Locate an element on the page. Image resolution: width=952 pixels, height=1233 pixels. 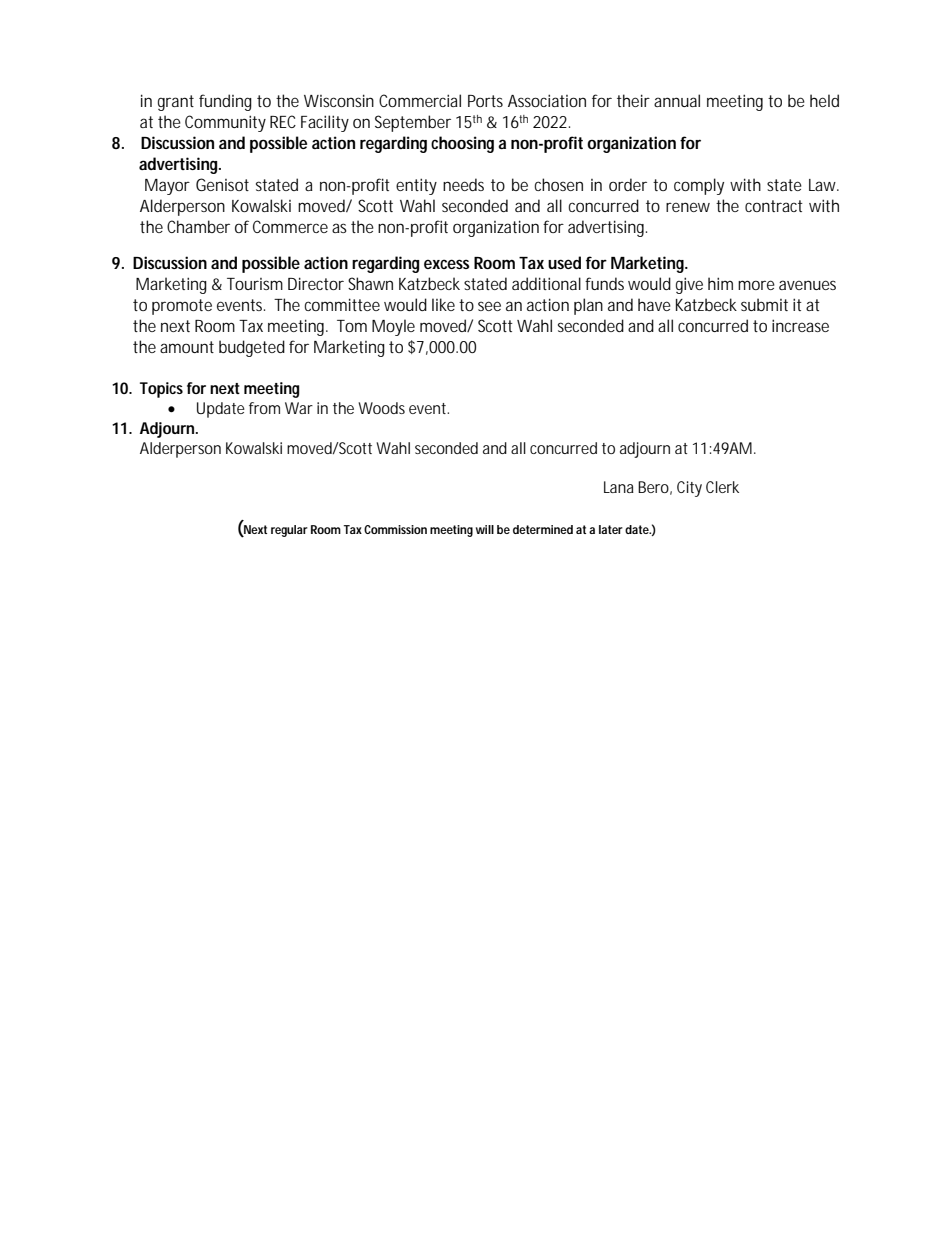
Clerk is located at coordinates (722, 487).
